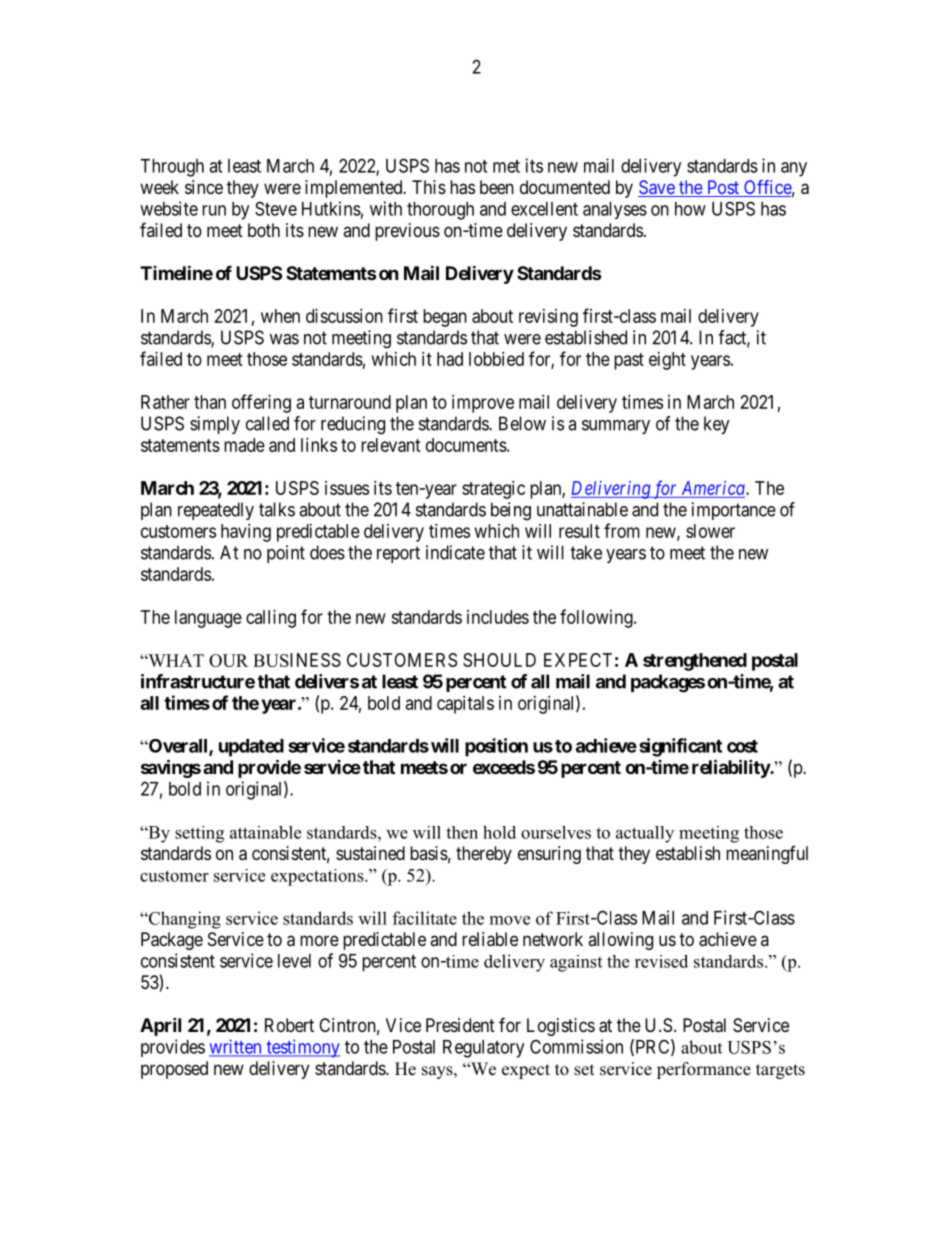 This screenshot has height=1233, width=952. I want to click on offering, so click(261, 403).
